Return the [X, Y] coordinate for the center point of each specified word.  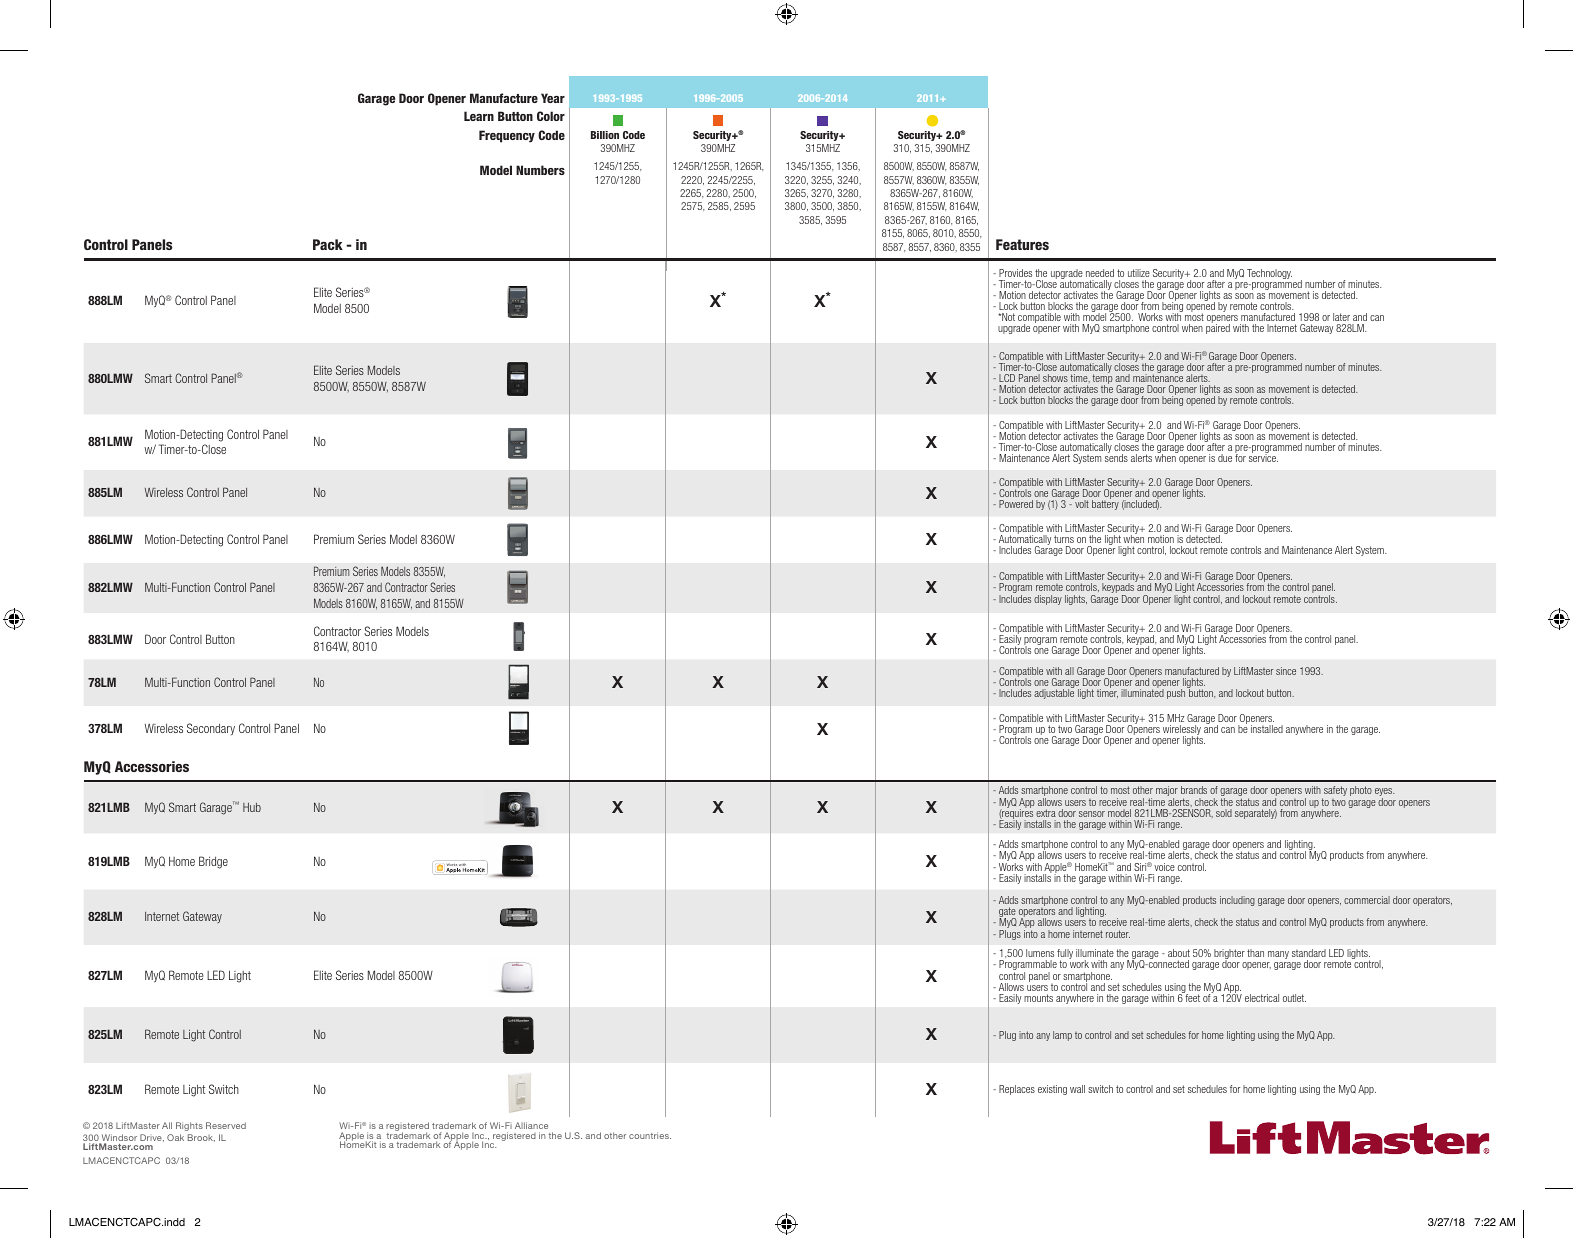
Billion [605, 135]
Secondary [211, 729]
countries [650, 1135]
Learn [479, 116]
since [1286, 671]
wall [1077, 1089]
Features [1022, 244]
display [1048, 600]
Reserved [226, 1125]
